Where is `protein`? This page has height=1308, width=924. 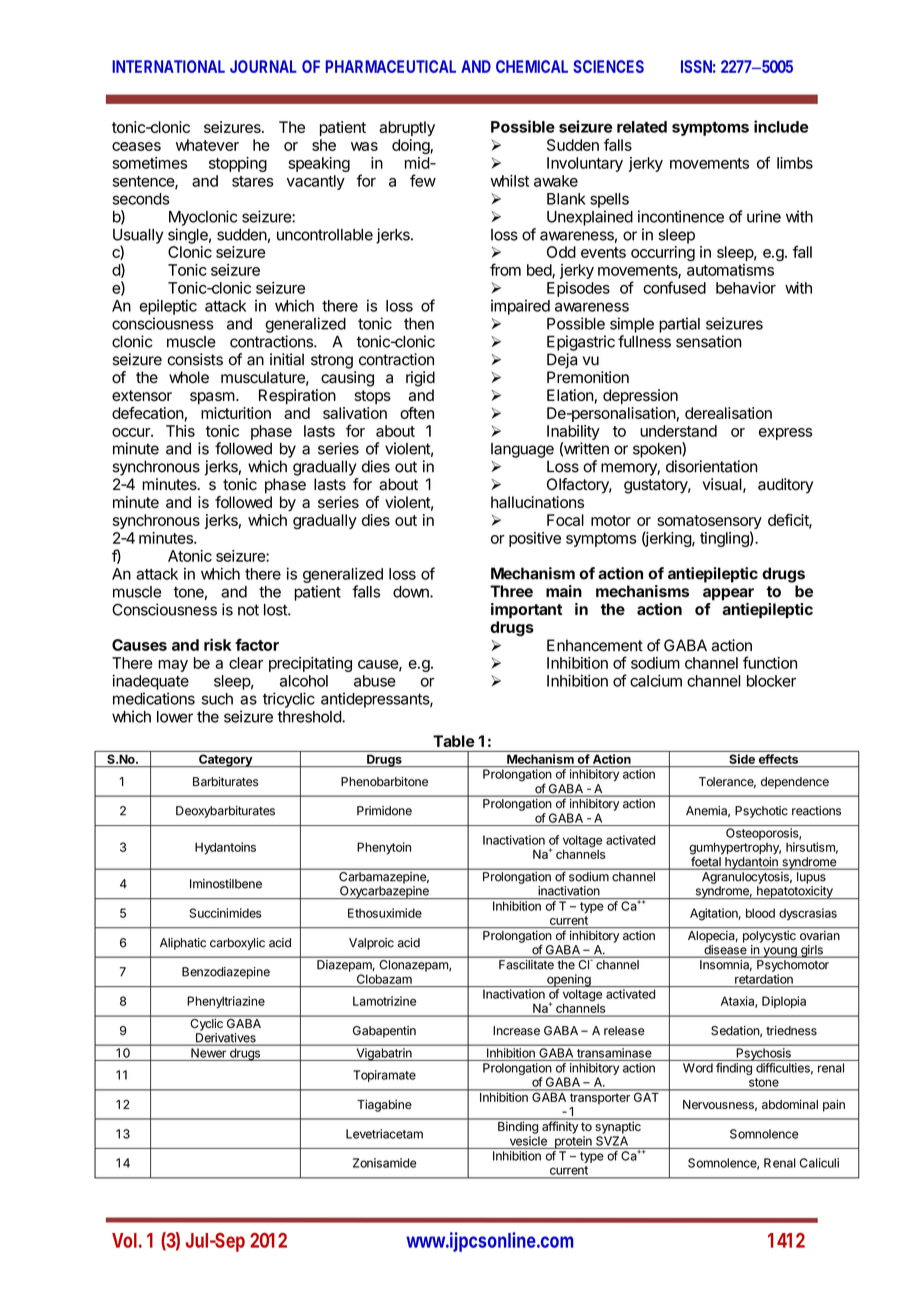
protein is located at coordinates (573, 1142).
